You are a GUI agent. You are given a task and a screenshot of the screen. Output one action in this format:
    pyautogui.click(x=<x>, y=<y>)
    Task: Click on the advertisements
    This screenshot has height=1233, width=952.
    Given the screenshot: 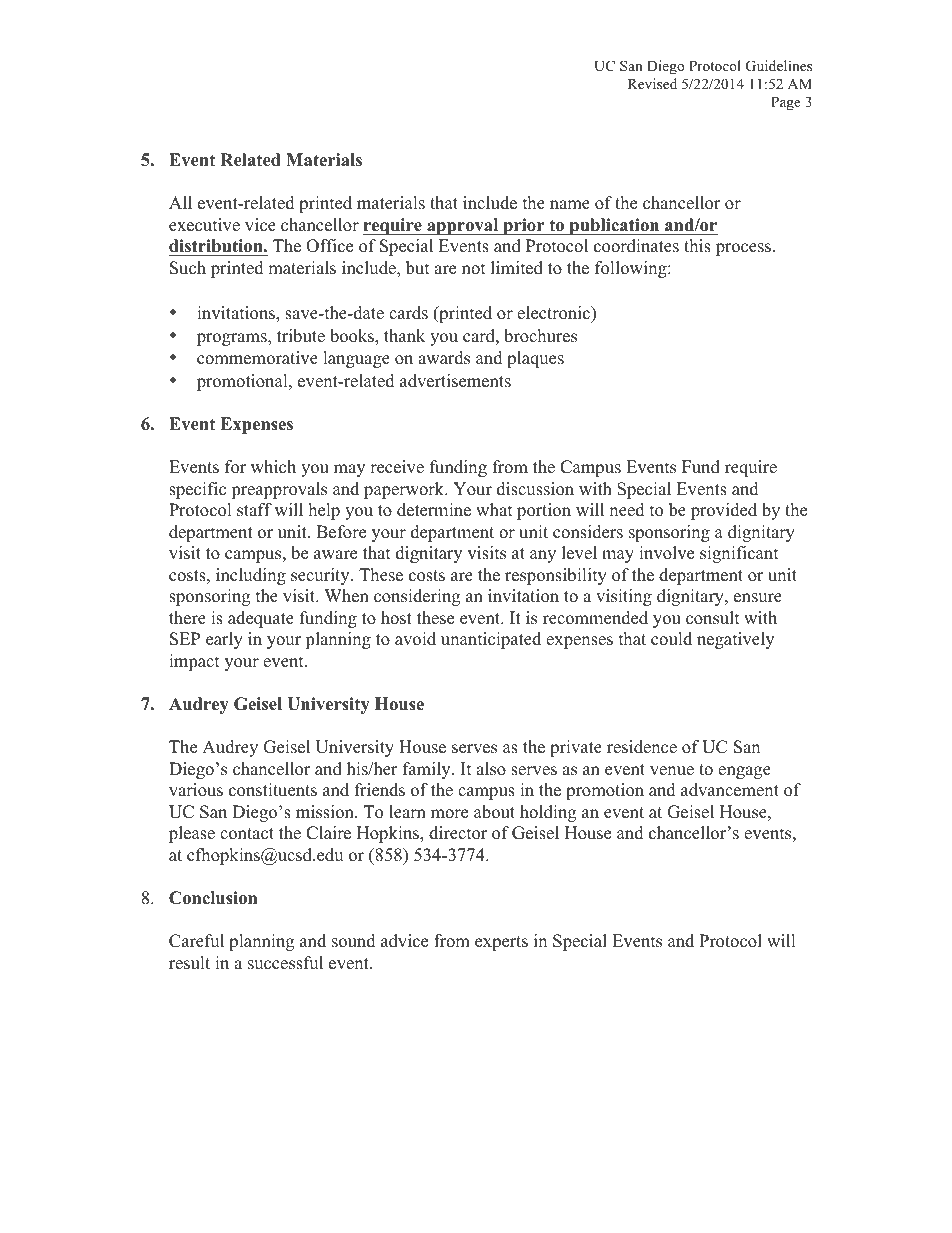 What is the action you would take?
    pyautogui.click(x=455, y=381)
